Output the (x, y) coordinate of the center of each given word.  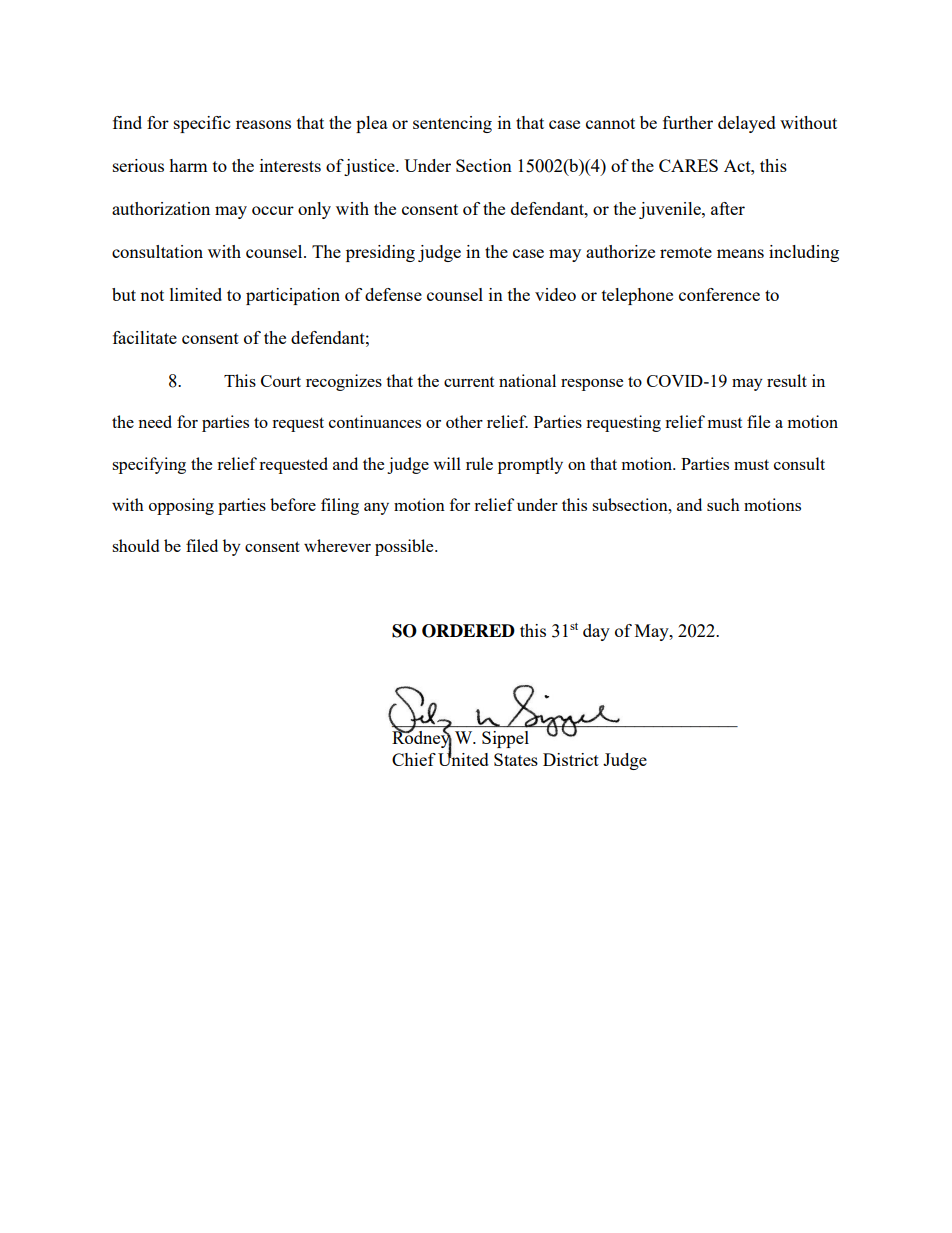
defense (393, 294)
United (463, 758)
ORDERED (468, 631)
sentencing (452, 124)
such (723, 504)
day (596, 632)
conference (719, 294)
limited (196, 294)
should (135, 545)
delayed (747, 124)
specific (202, 124)
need (155, 421)
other (464, 421)
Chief (414, 759)
